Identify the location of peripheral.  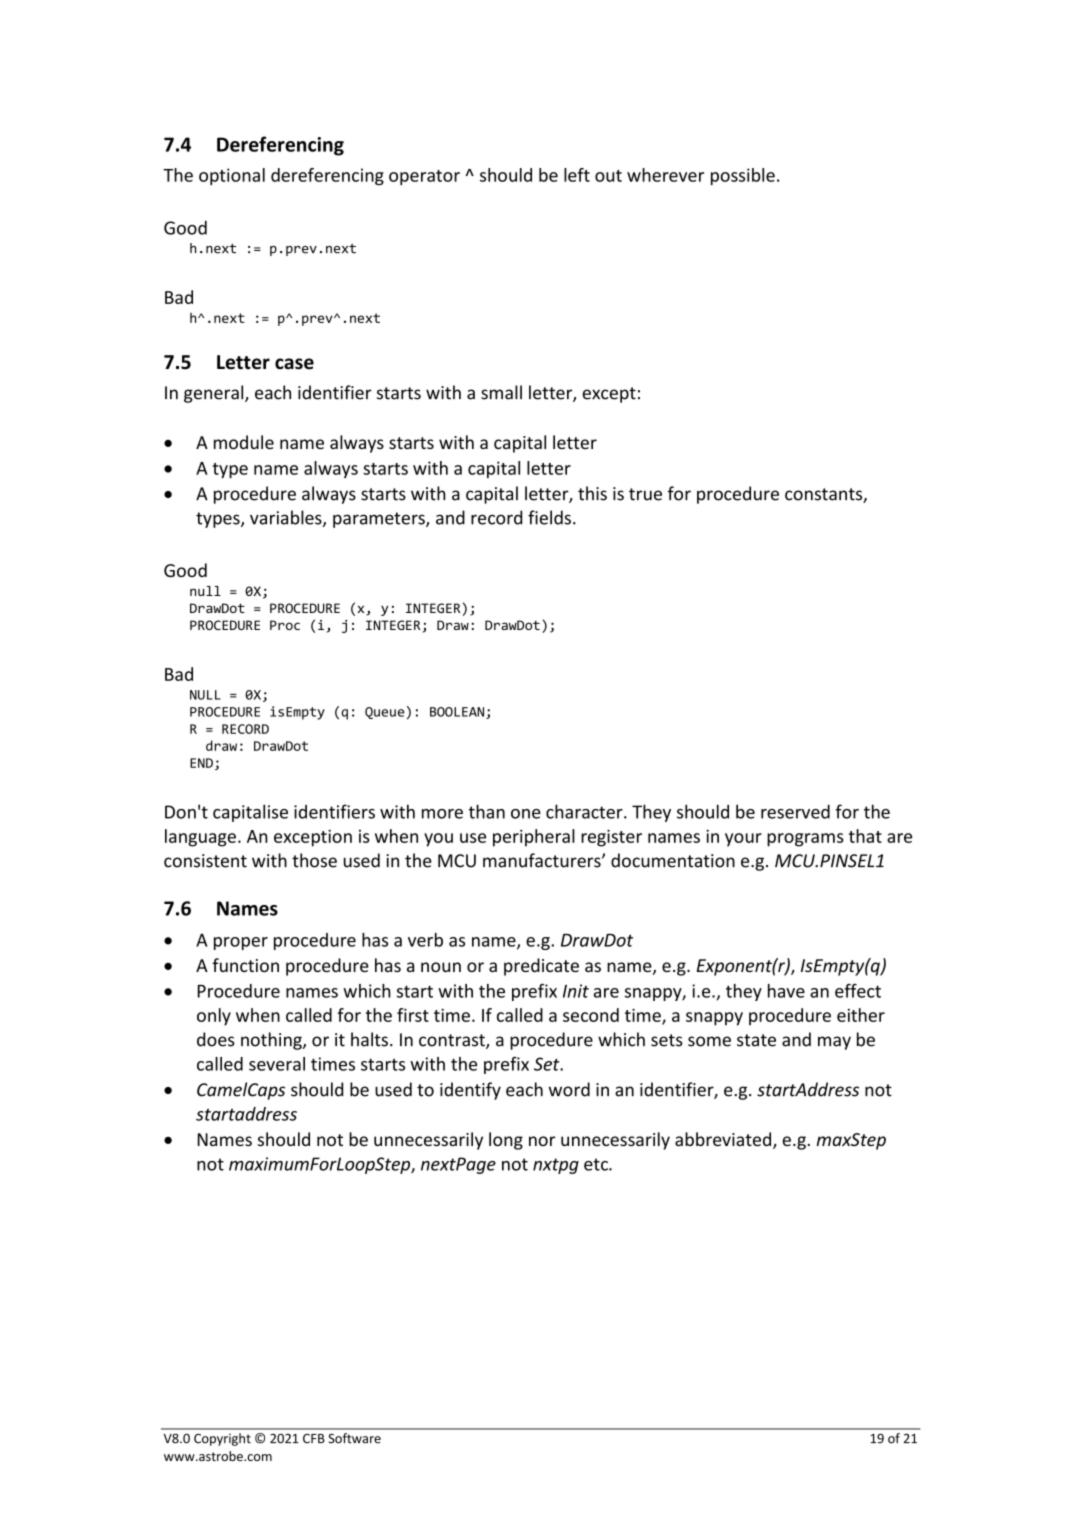
(534, 838).
